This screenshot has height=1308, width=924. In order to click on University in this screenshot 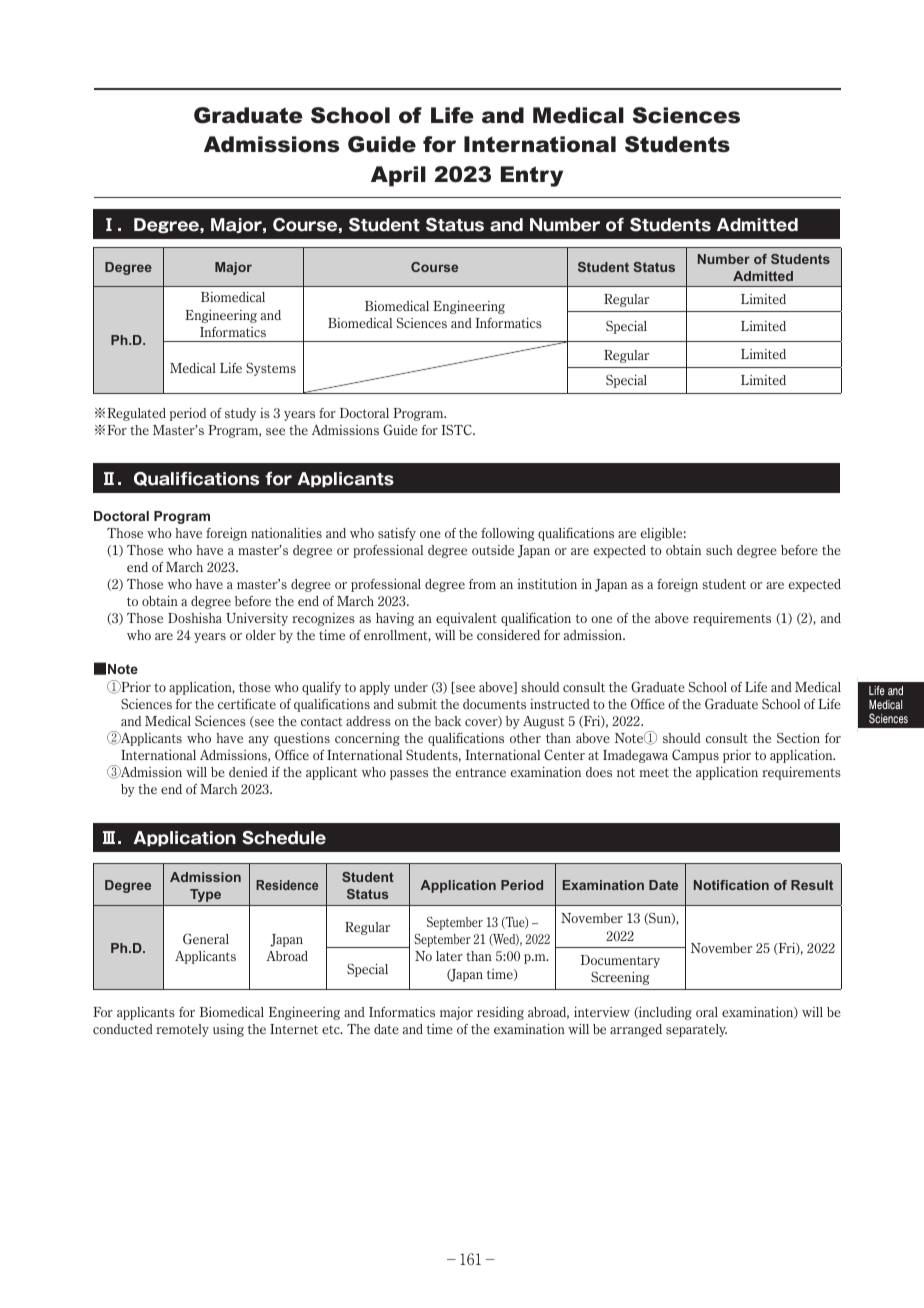, I will do `click(257, 619)`.
